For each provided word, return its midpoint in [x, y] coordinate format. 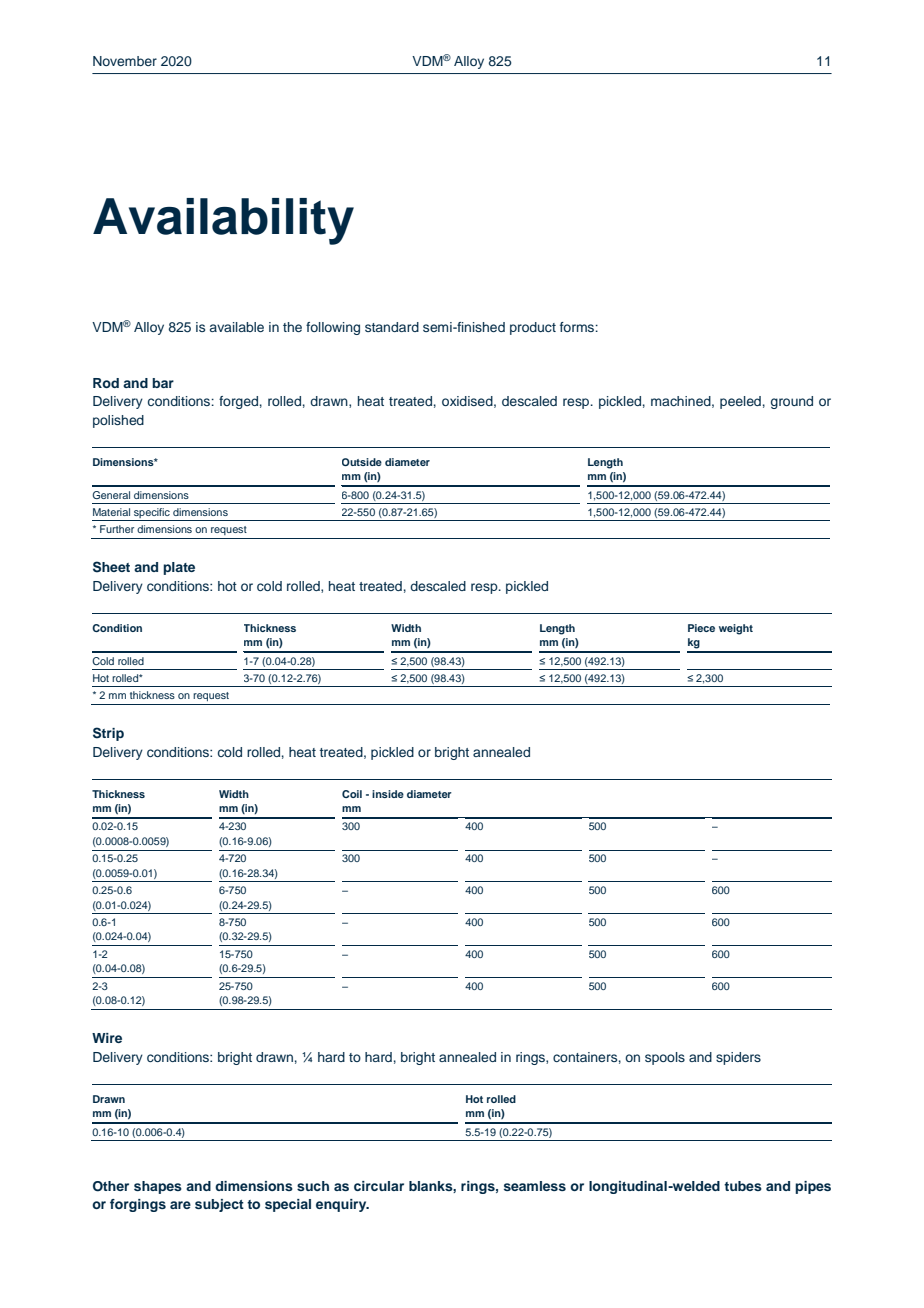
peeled [740, 402]
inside [388, 794]
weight [736, 629]
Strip [108, 734]
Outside [362, 462]
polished [118, 421]
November [125, 61]
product [533, 328]
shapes [158, 1187]
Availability [223, 221]
